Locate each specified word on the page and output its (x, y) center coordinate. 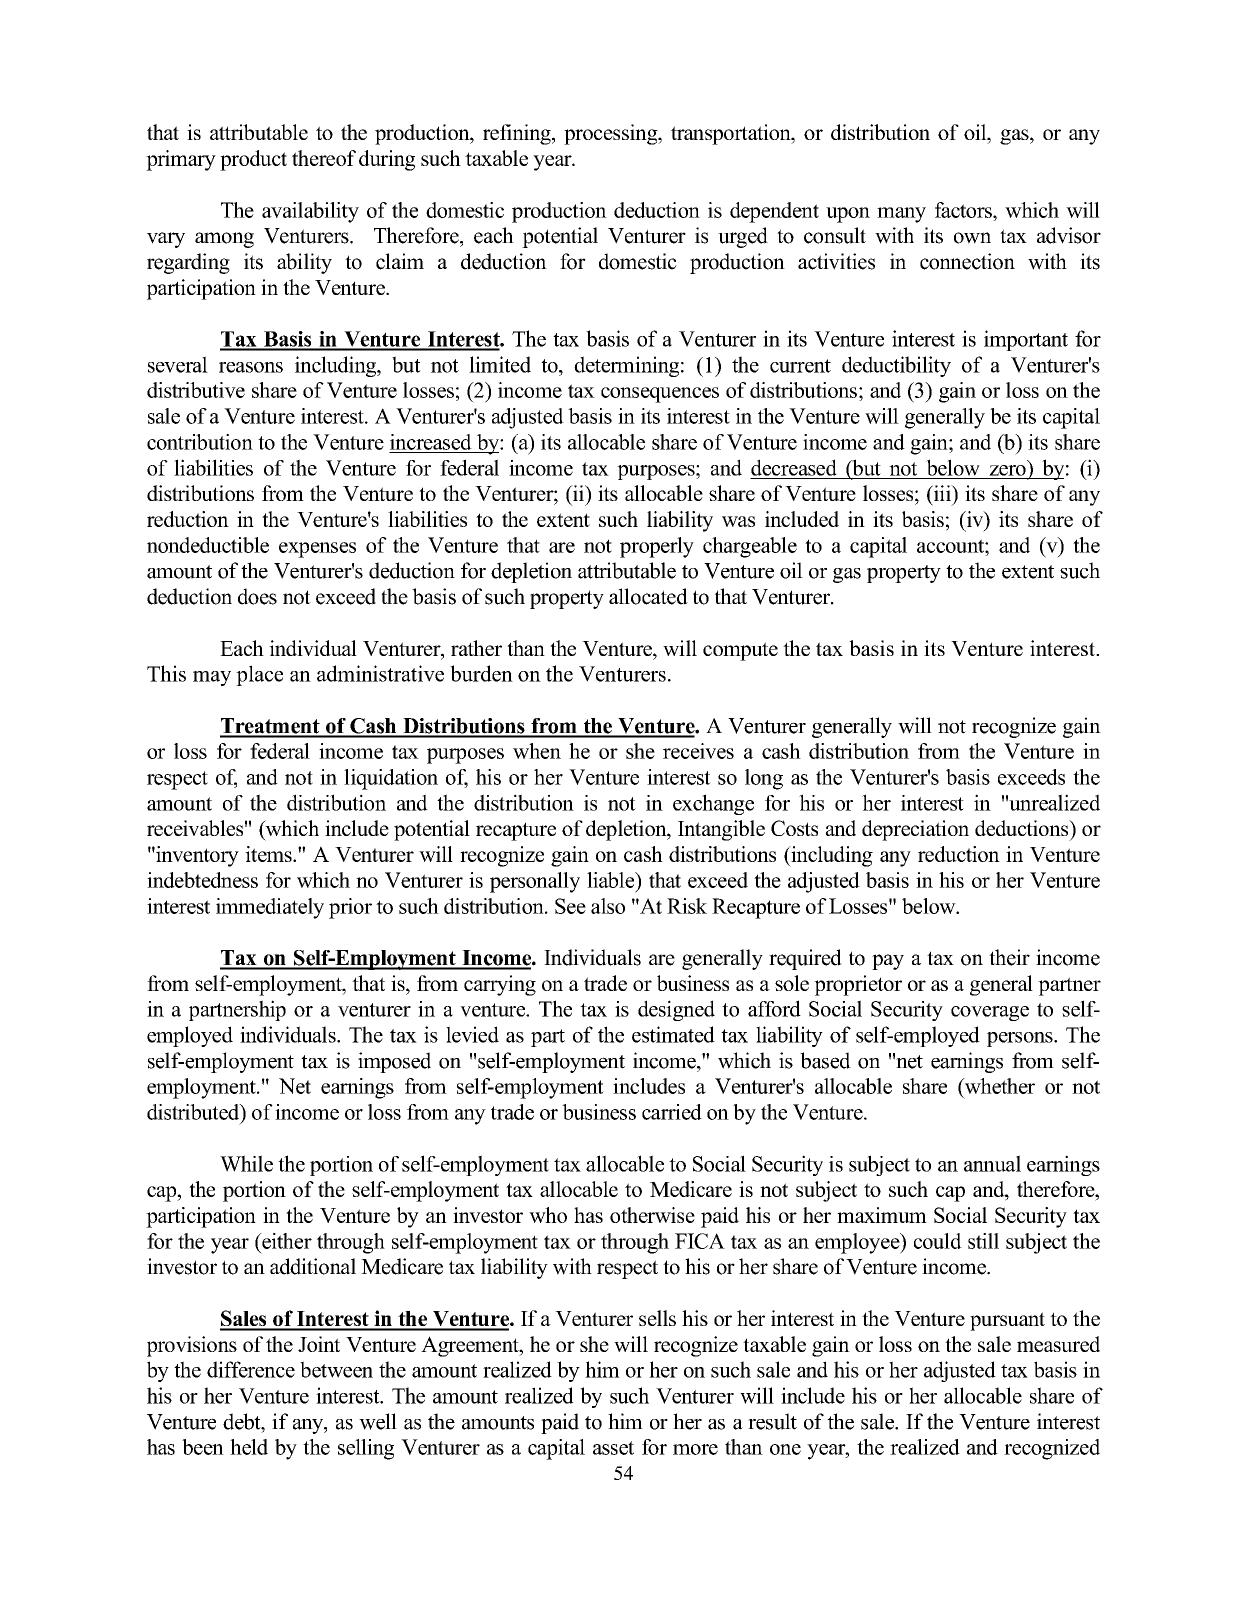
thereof (324, 158)
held (249, 1447)
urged (743, 237)
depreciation (915, 830)
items (269, 854)
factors (964, 210)
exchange (713, 804)
